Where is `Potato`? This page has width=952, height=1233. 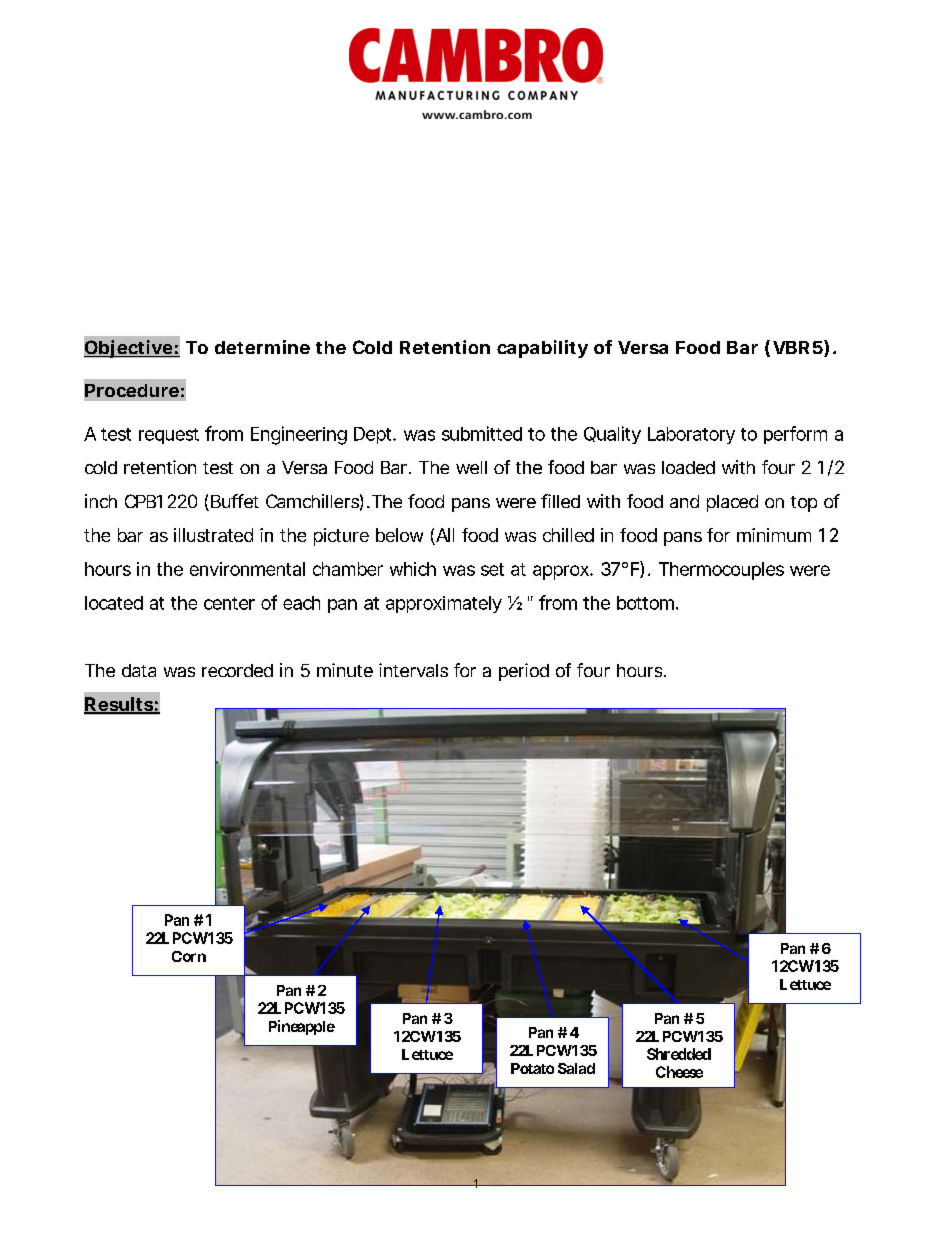
Potato is located at coordinates (532, 1068).
